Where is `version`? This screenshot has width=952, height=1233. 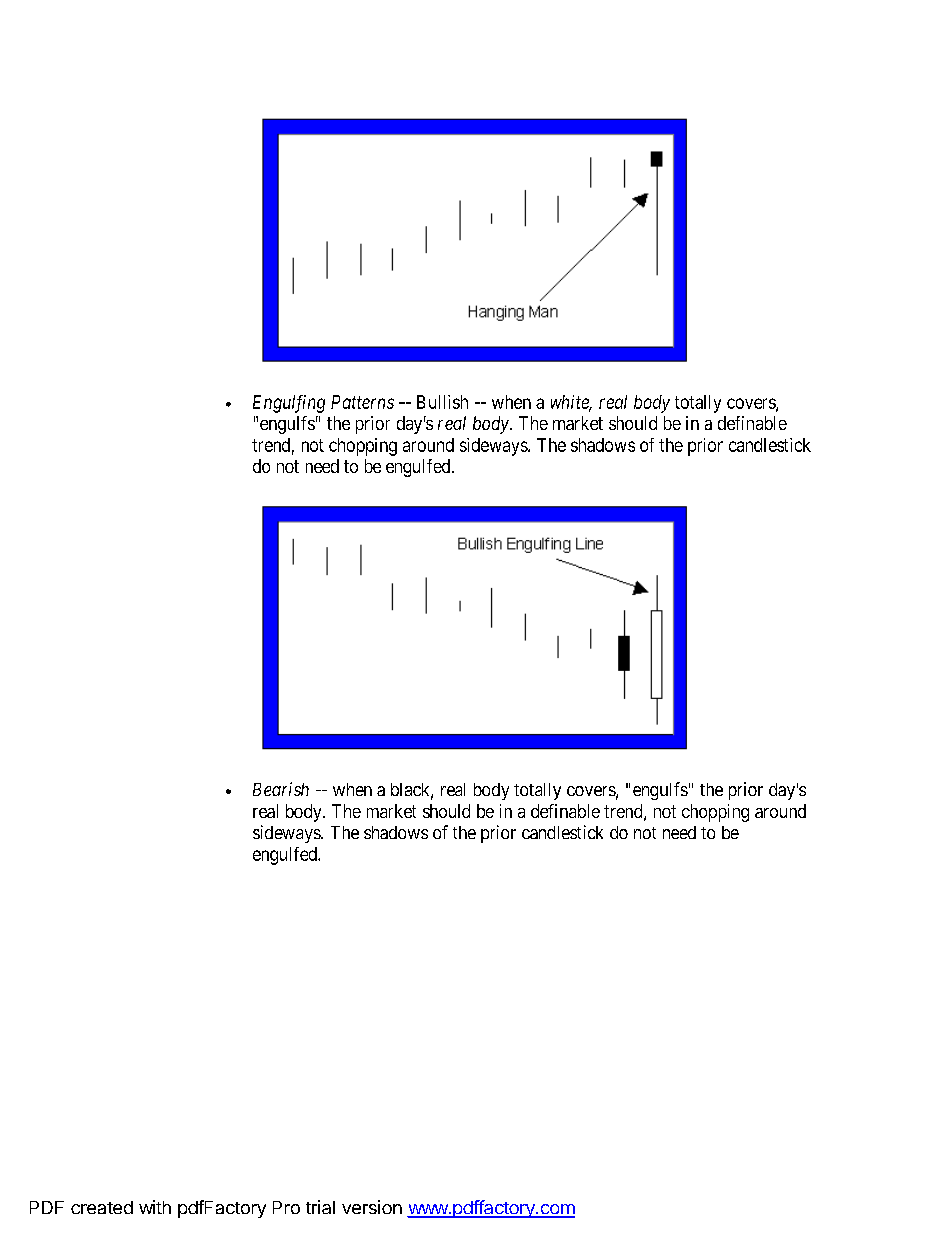 version is located at coordinates (372, 1207).
